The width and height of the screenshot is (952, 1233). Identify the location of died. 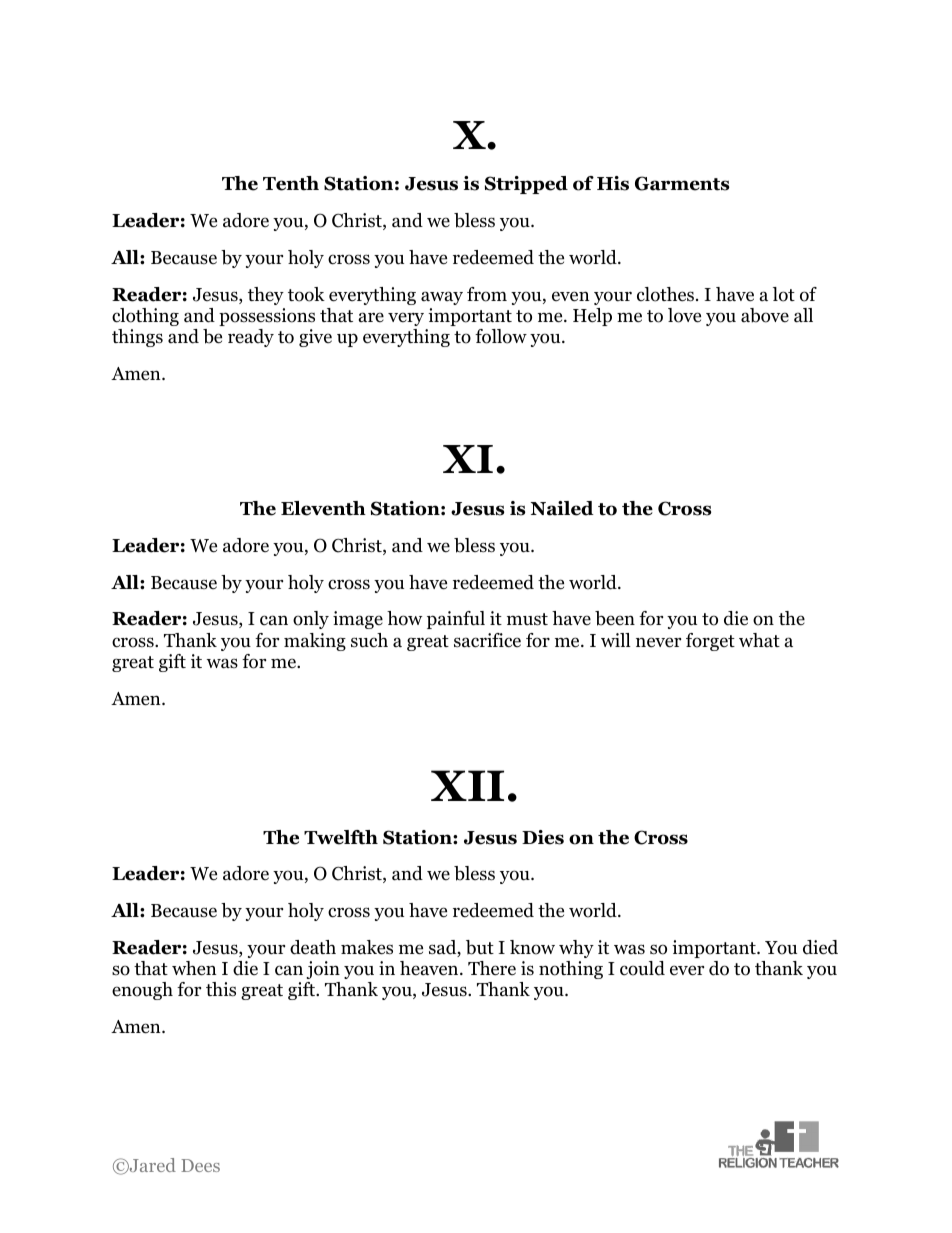
(820, 947).
